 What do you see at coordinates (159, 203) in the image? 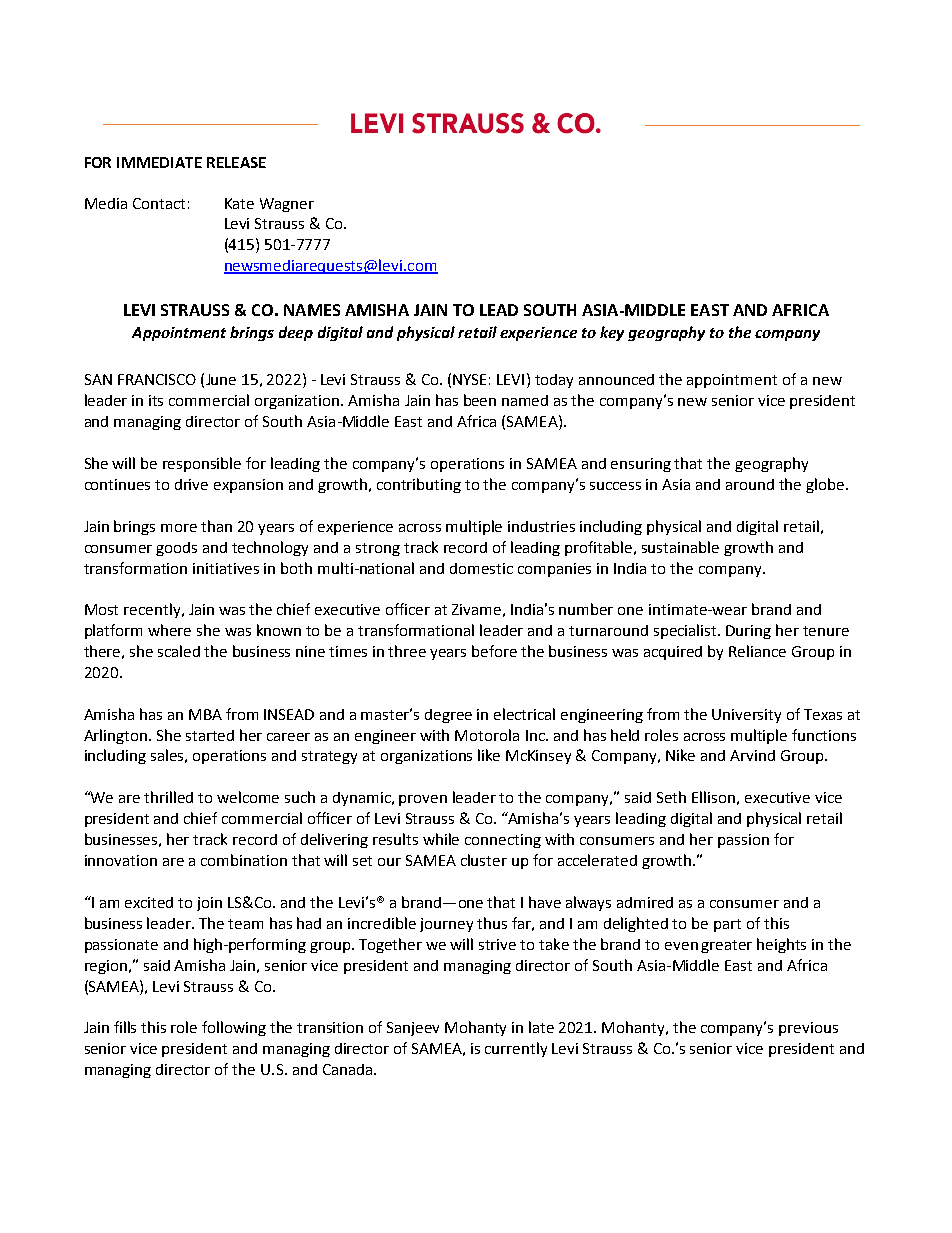
I see `Contact` at bounding box center [159, 203].
